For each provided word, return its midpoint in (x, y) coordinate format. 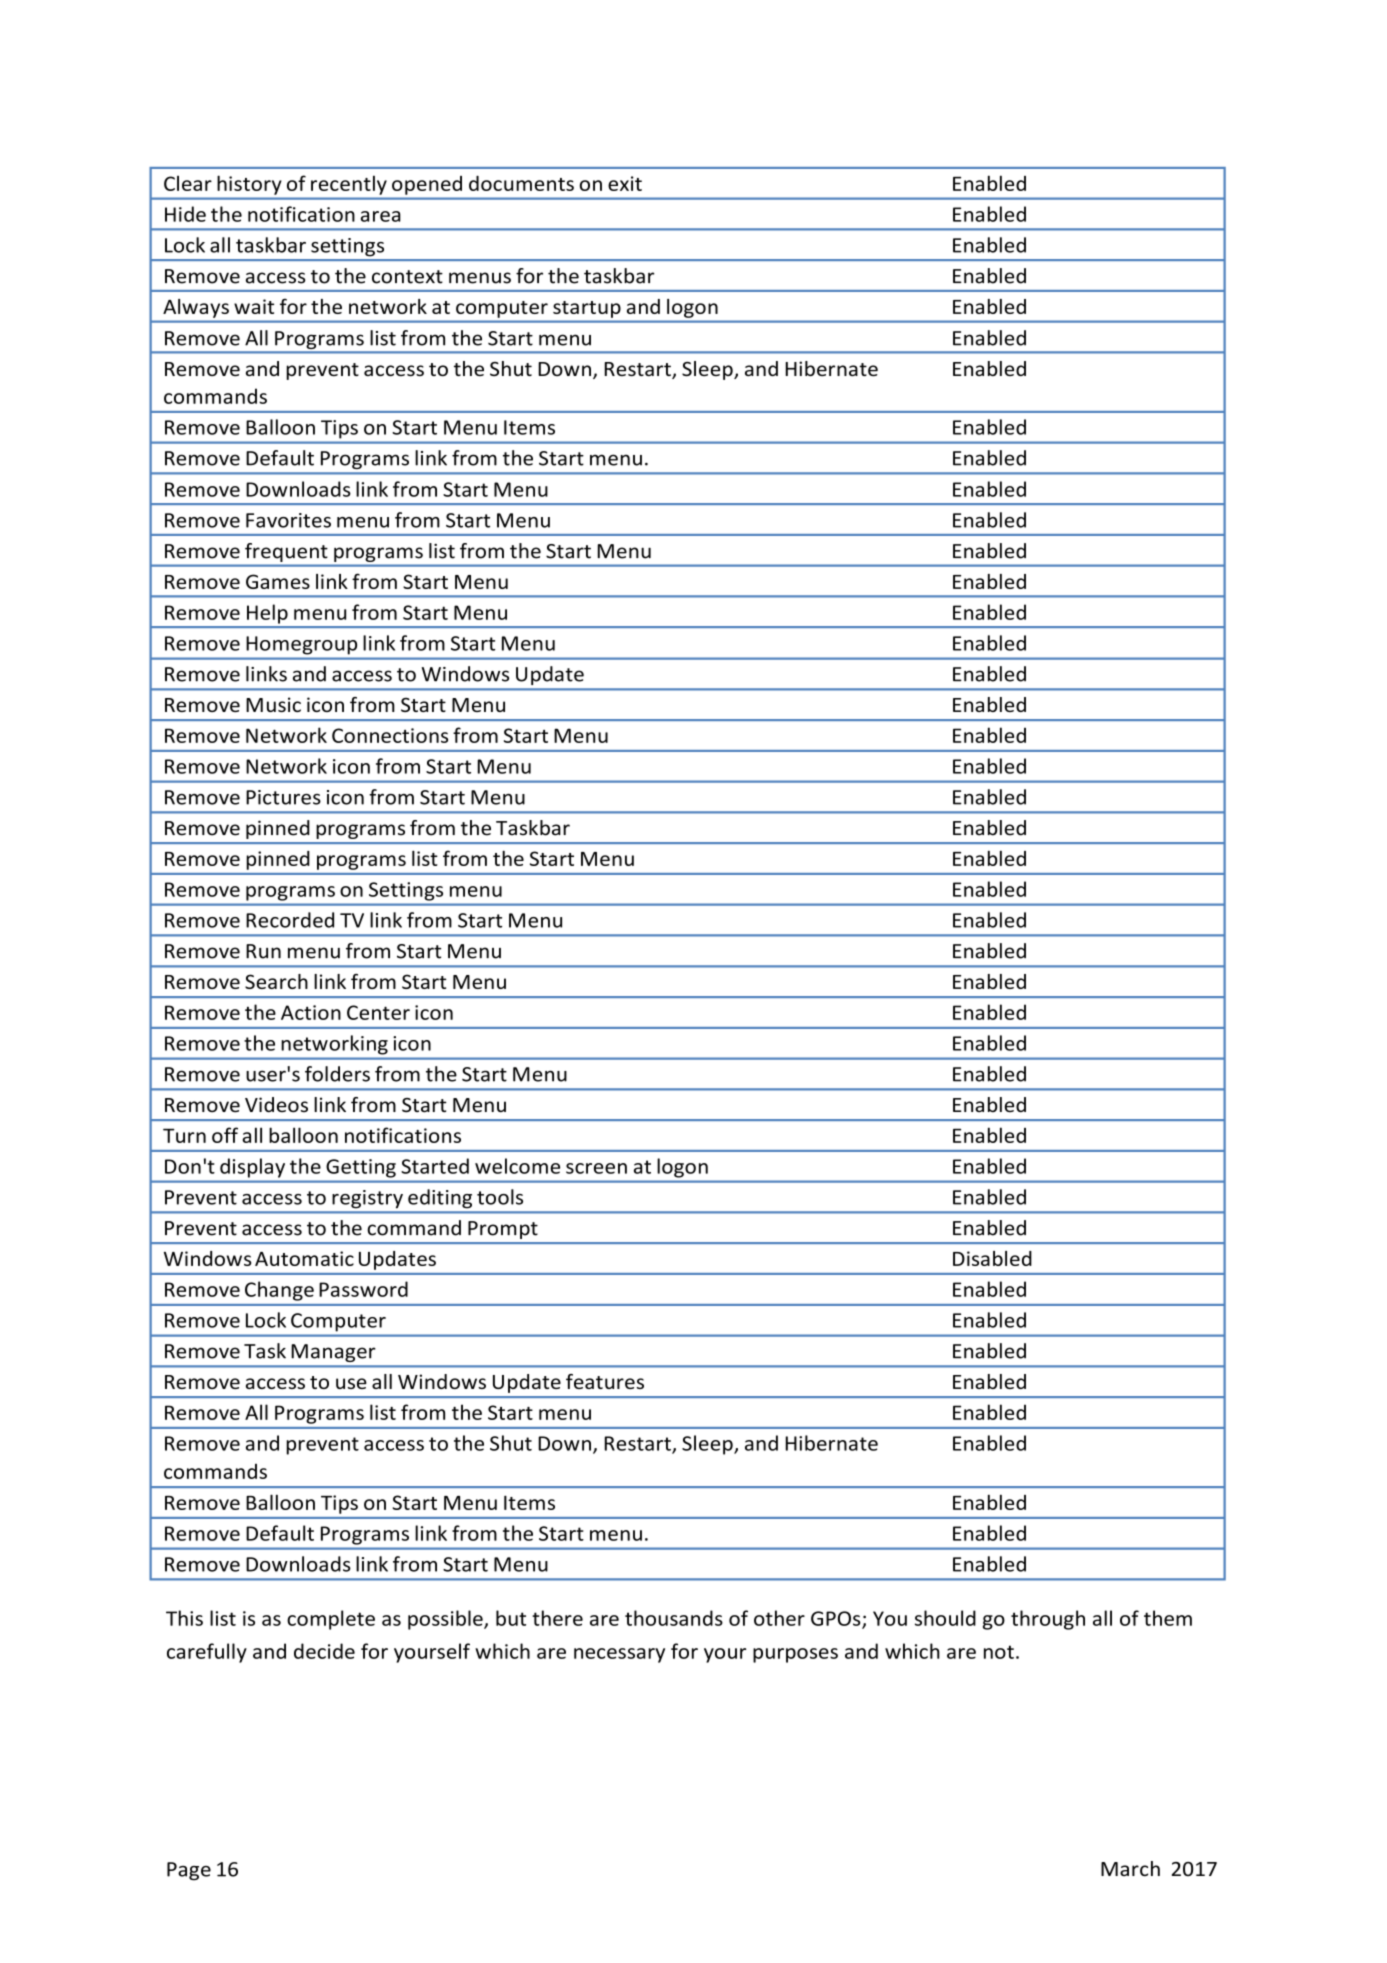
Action (311, 1012)
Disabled (992, 1258)
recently (349, 185)
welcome (517, 1166)
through (1048, 1620)
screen (596, 1168)
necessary (619, 1655)
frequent (286, 552)
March (1130, 1869)
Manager (333, 1353)
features (605, 1381)
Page (189, 1871)
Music (273, 704)
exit (625, 183)
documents (521, 183)
